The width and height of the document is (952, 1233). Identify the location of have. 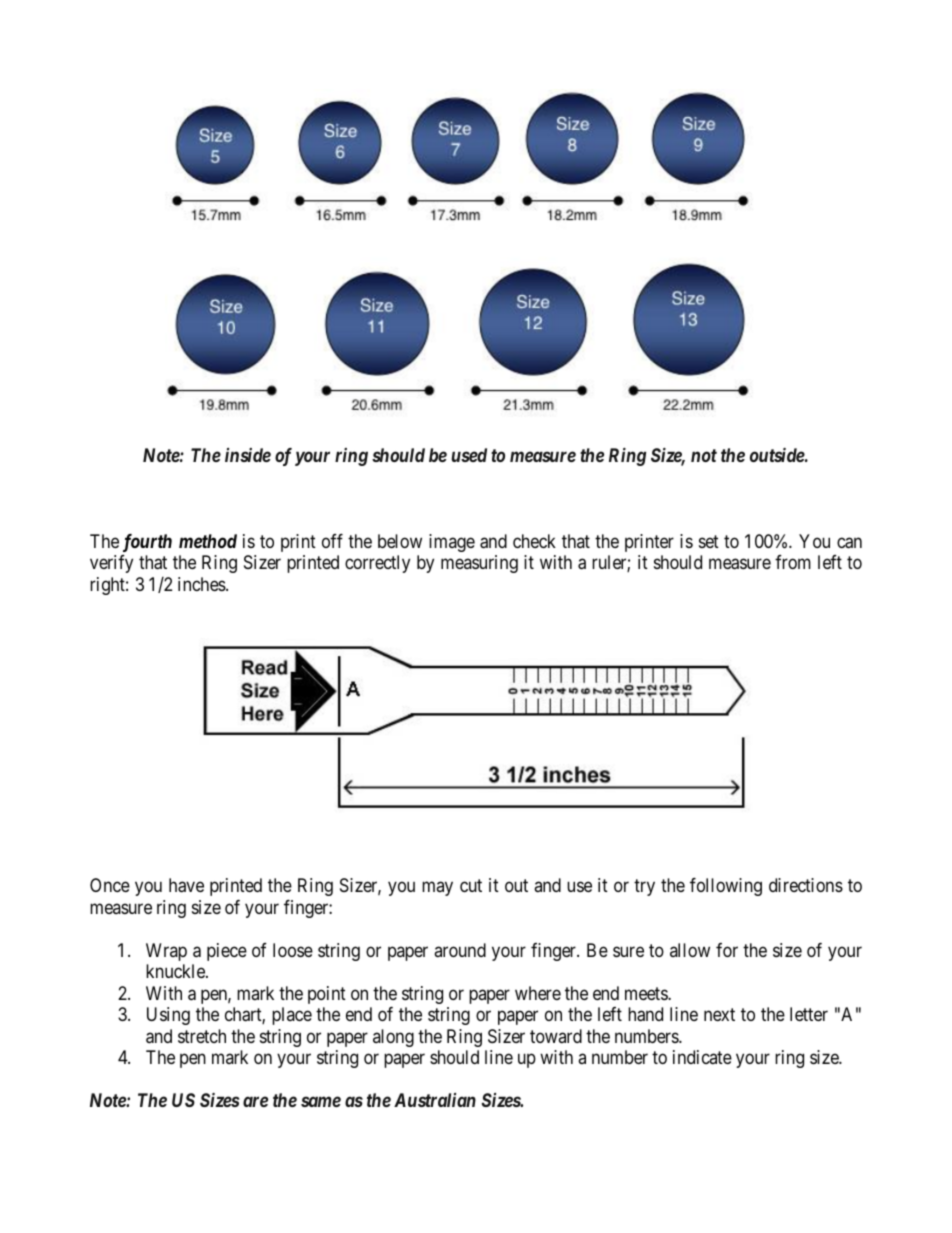
(186, 885).
